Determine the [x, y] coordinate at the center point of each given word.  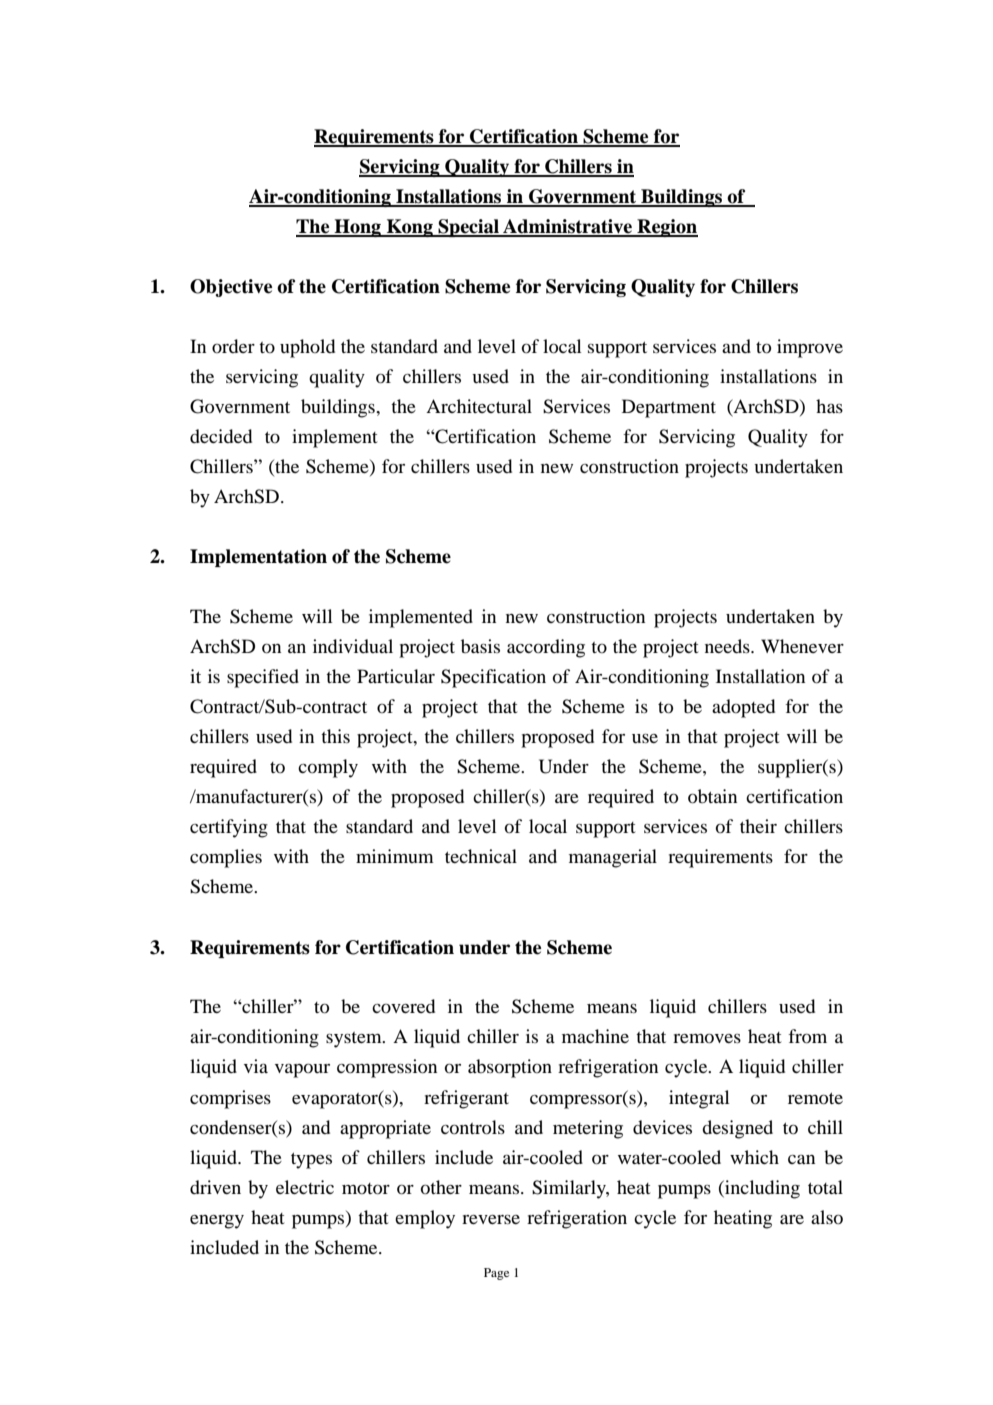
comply [328, 768]
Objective [231, 288]
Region [666, 228]
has [829, 406]
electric [305, 1187]
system [355, 1040]
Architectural [479, 406]
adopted [743, 708]
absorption [510, 1068]
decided [221, 436]
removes [707, 1038]
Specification [493, 678]
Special [468, 228]
